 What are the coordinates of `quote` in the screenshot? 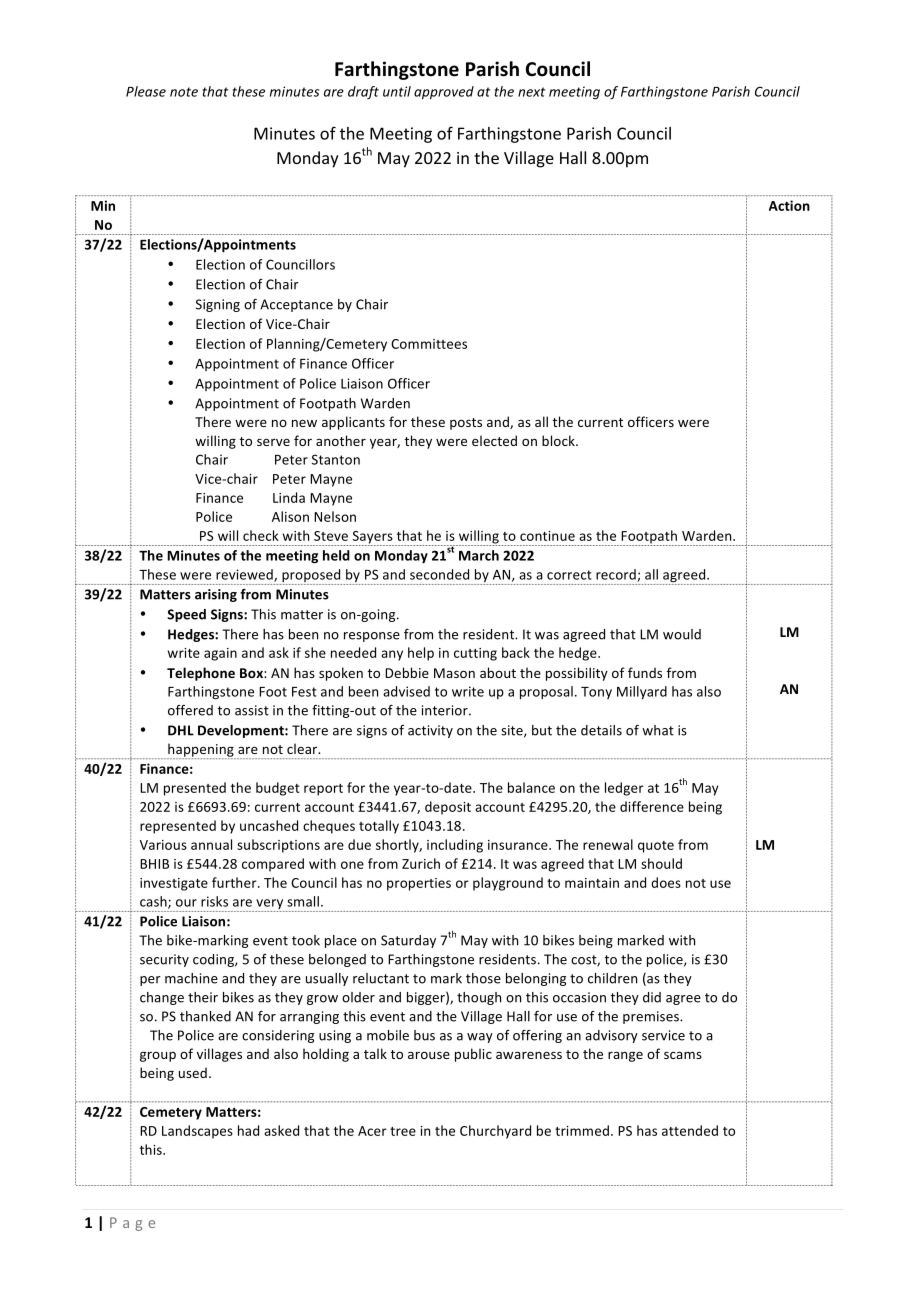 It's located at (656, 847).
